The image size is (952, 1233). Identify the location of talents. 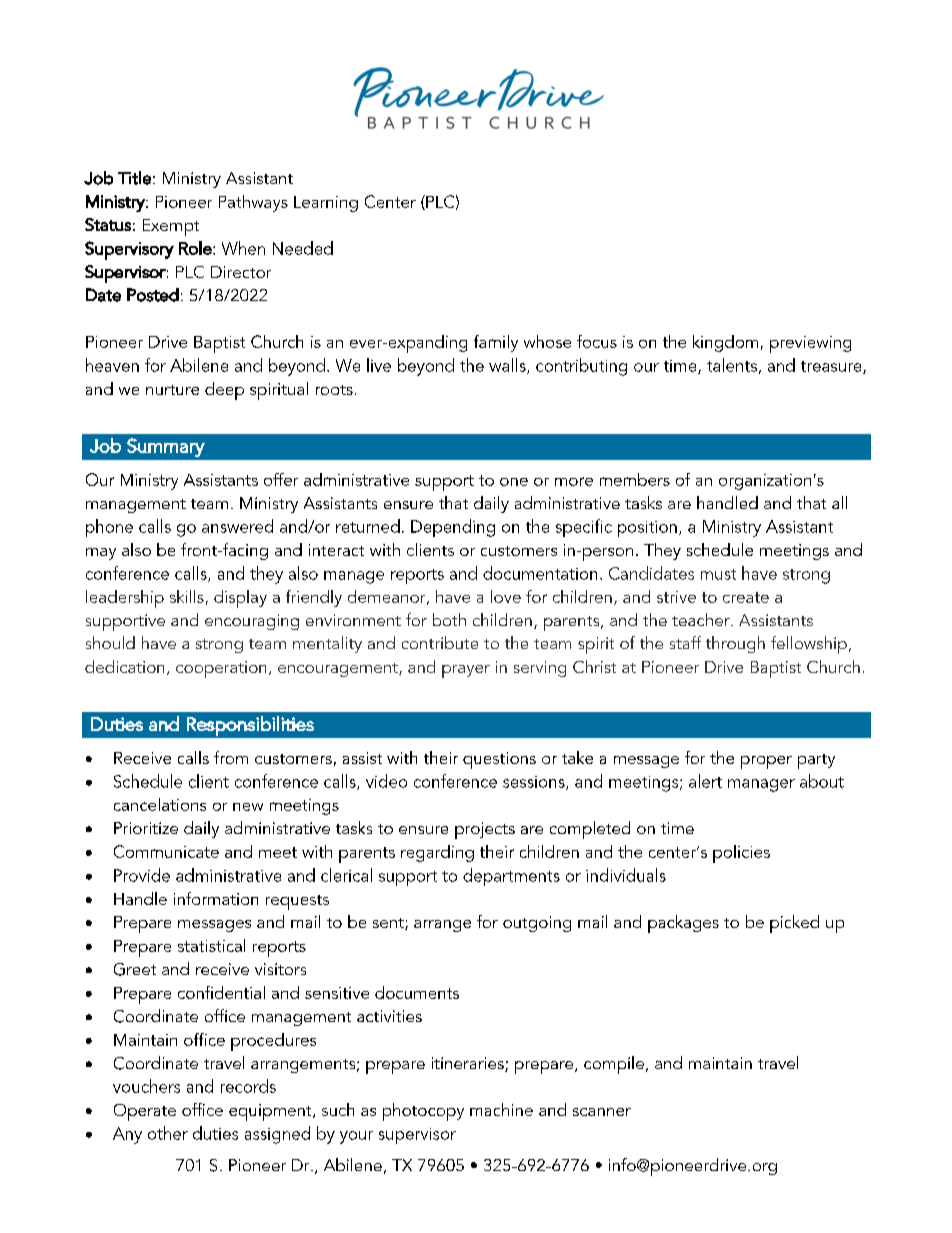
(732, 365).
